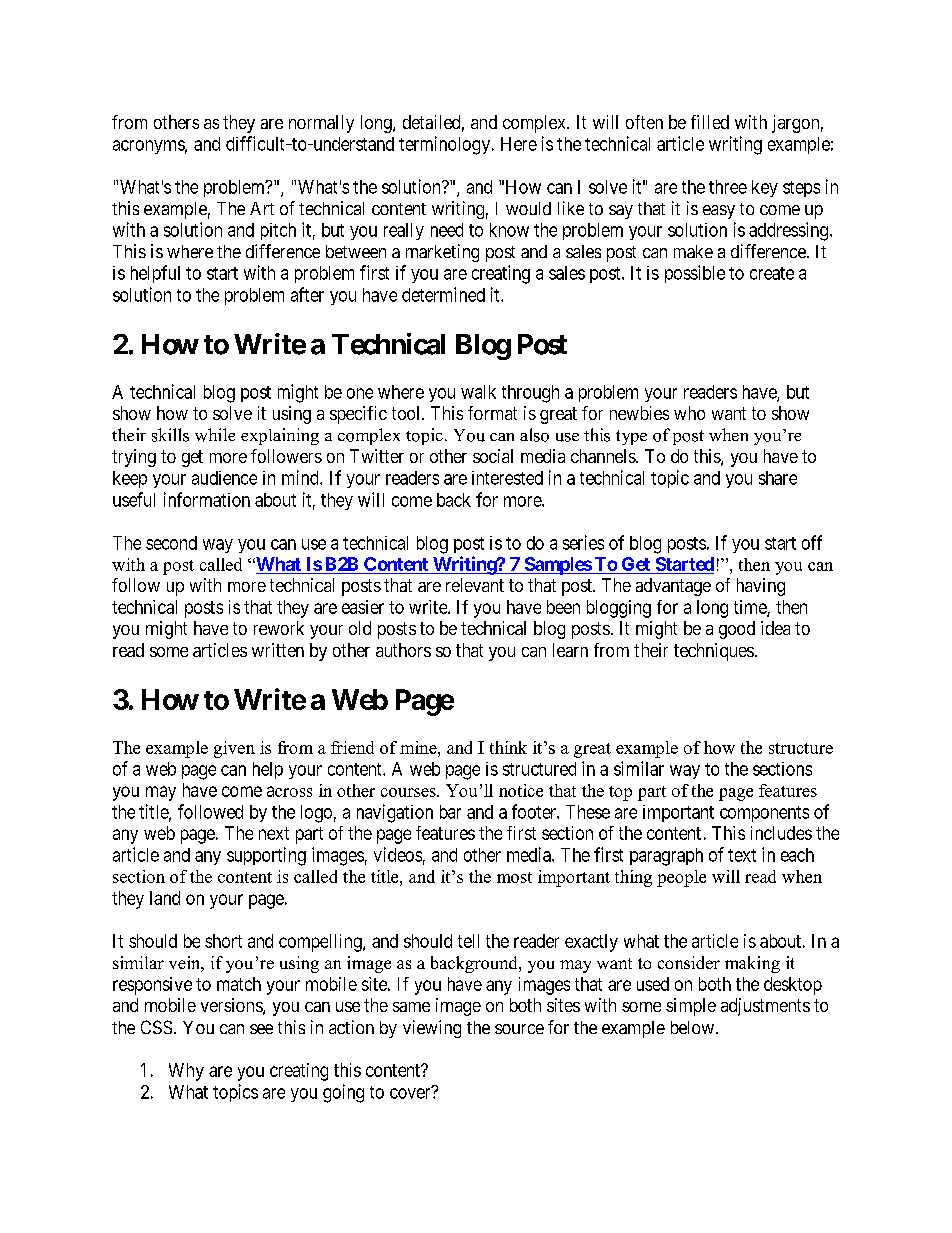  What do you see at coordinates (446, 145) in the screenshot?
I see `terminology` at bounding box center [446, 145].
